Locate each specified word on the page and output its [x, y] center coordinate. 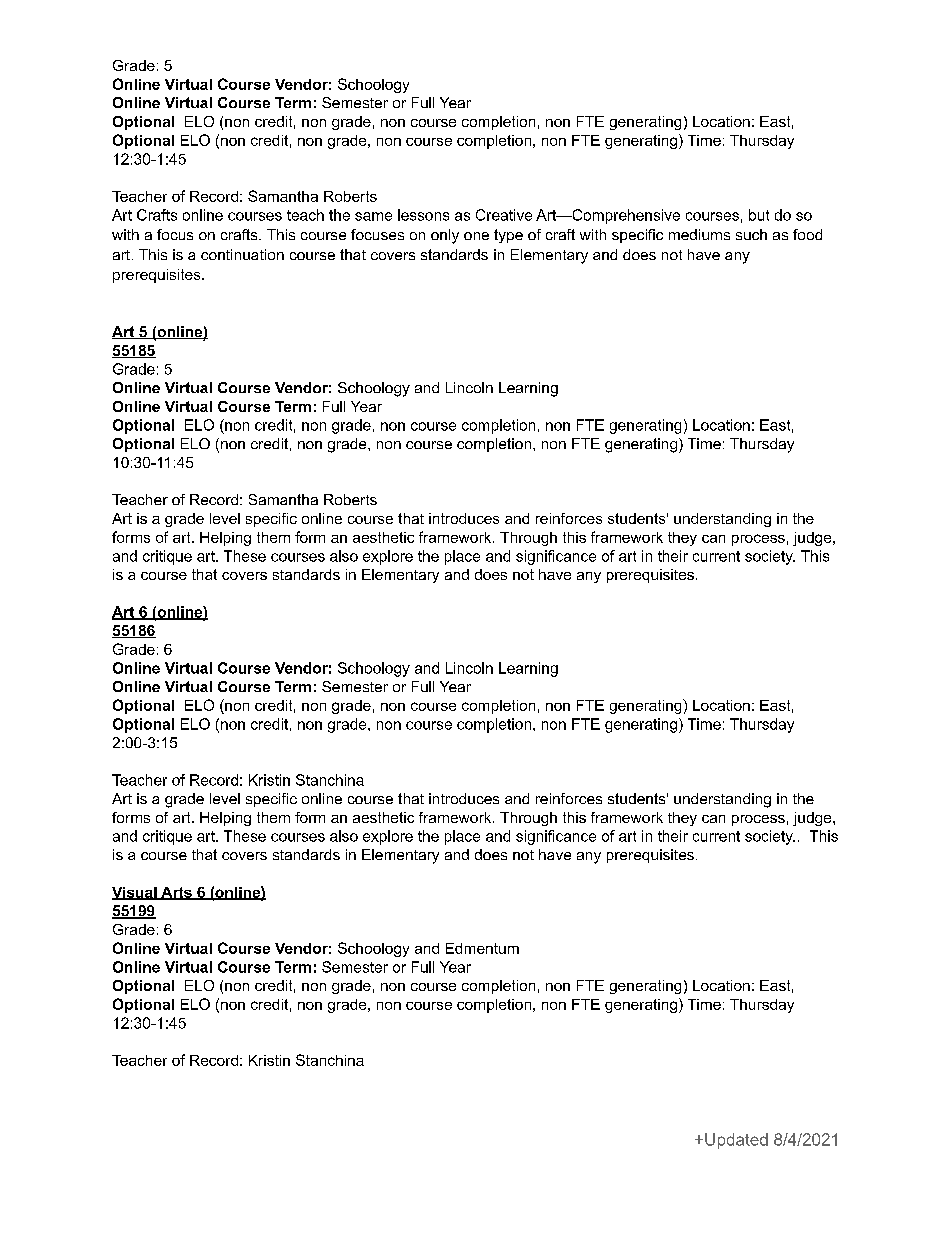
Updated [736, 1141]
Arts [176, 893]
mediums [699, 234]
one [476, 236]
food [807, 234]
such [751, 234]
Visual [135, 893]
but [759, 215]
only [445, 236]
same [373, 216]
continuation [242, 254]
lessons [423, 215]
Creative [504, 215]
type [508, 236]
